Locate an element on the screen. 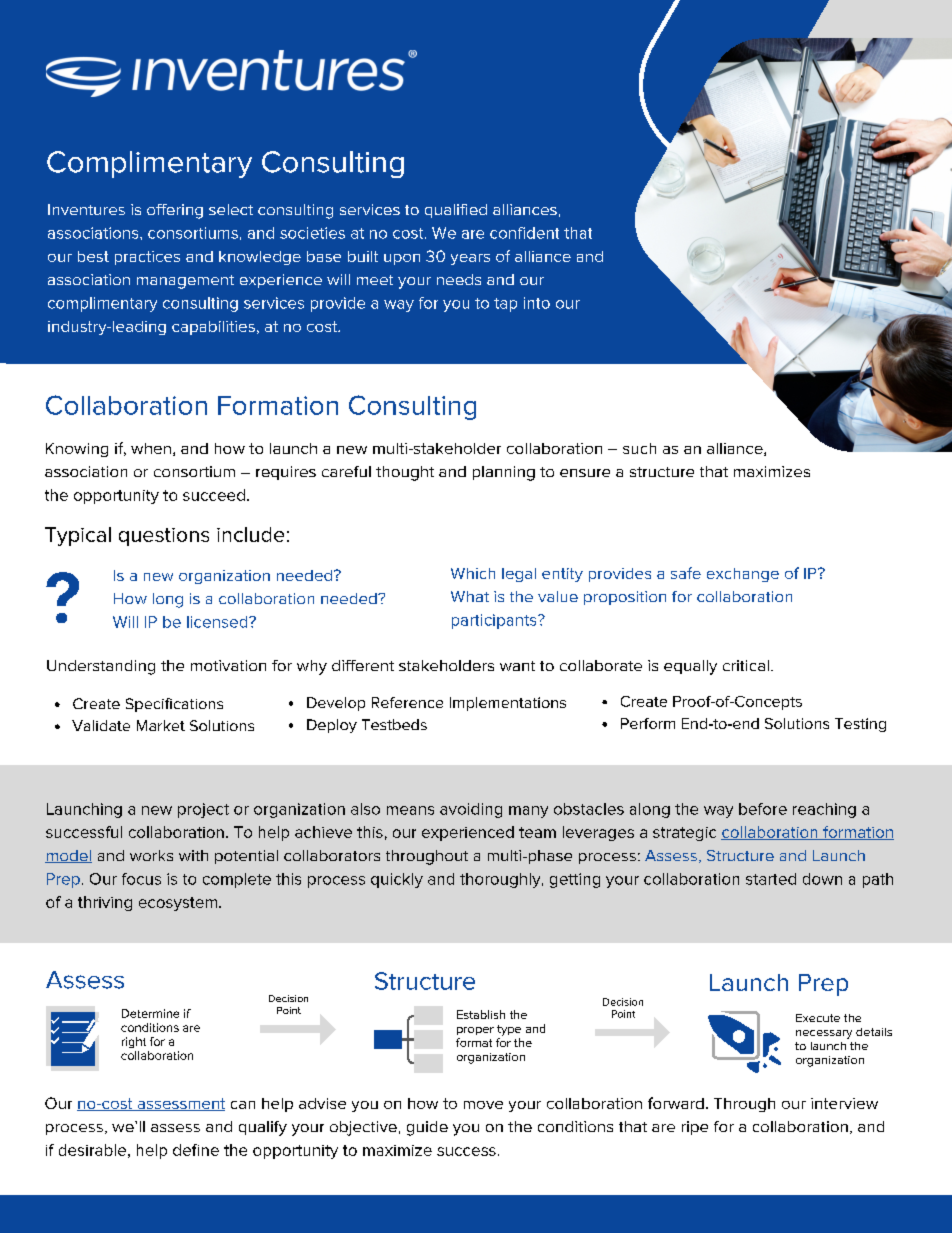 The height and width of the screenshot is (1233, 952). when is located at coordinates (151, 448).
